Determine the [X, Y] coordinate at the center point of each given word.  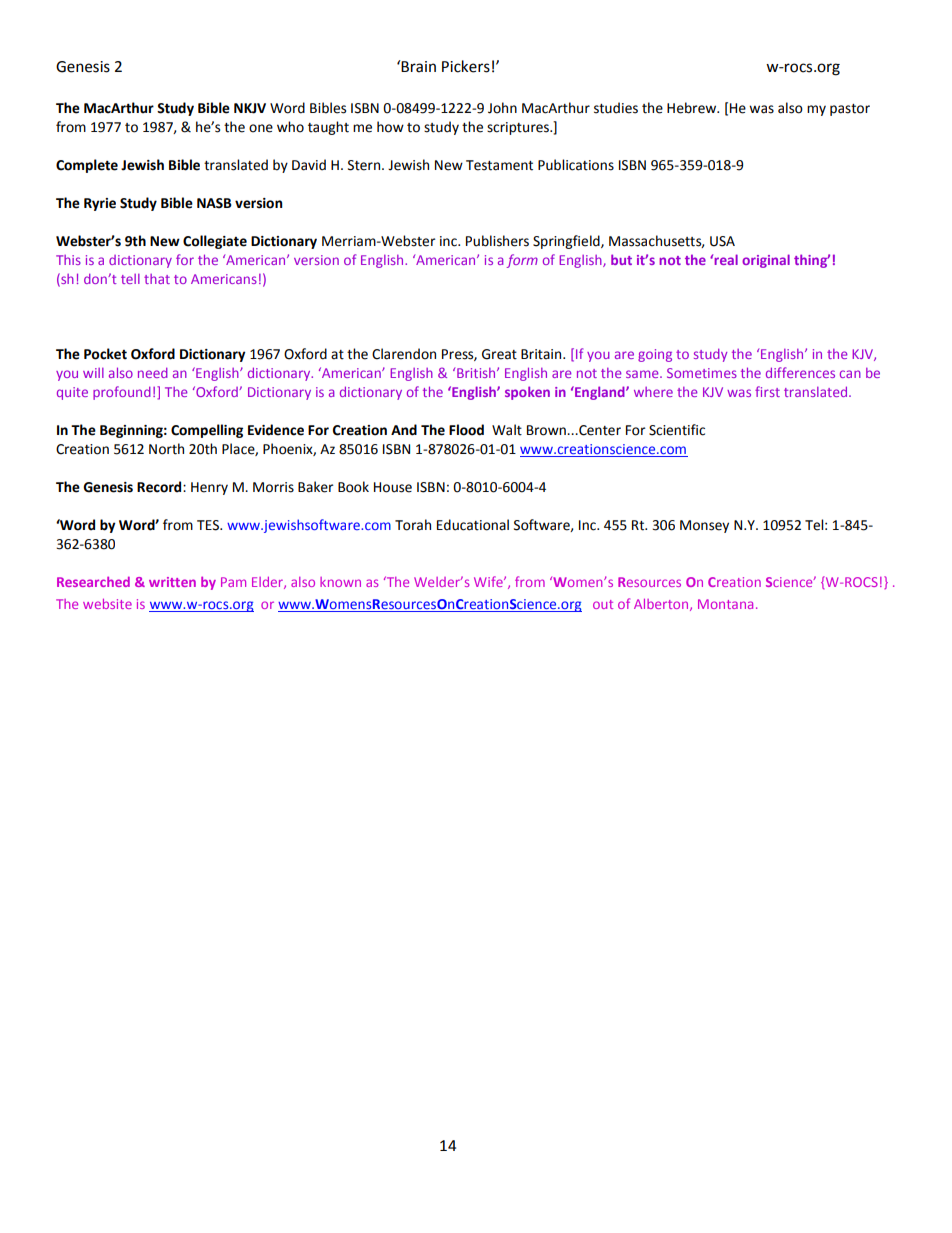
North [166, 449]
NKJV [250, 108]
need [153, 372]
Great [499, 354]
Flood [466, 430]
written [172, 582]
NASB [214, 203]
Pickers [466, 66]
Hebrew [693, 108]
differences [800, 372]
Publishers [497, 241]
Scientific [677, 430]
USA [722, 241]
